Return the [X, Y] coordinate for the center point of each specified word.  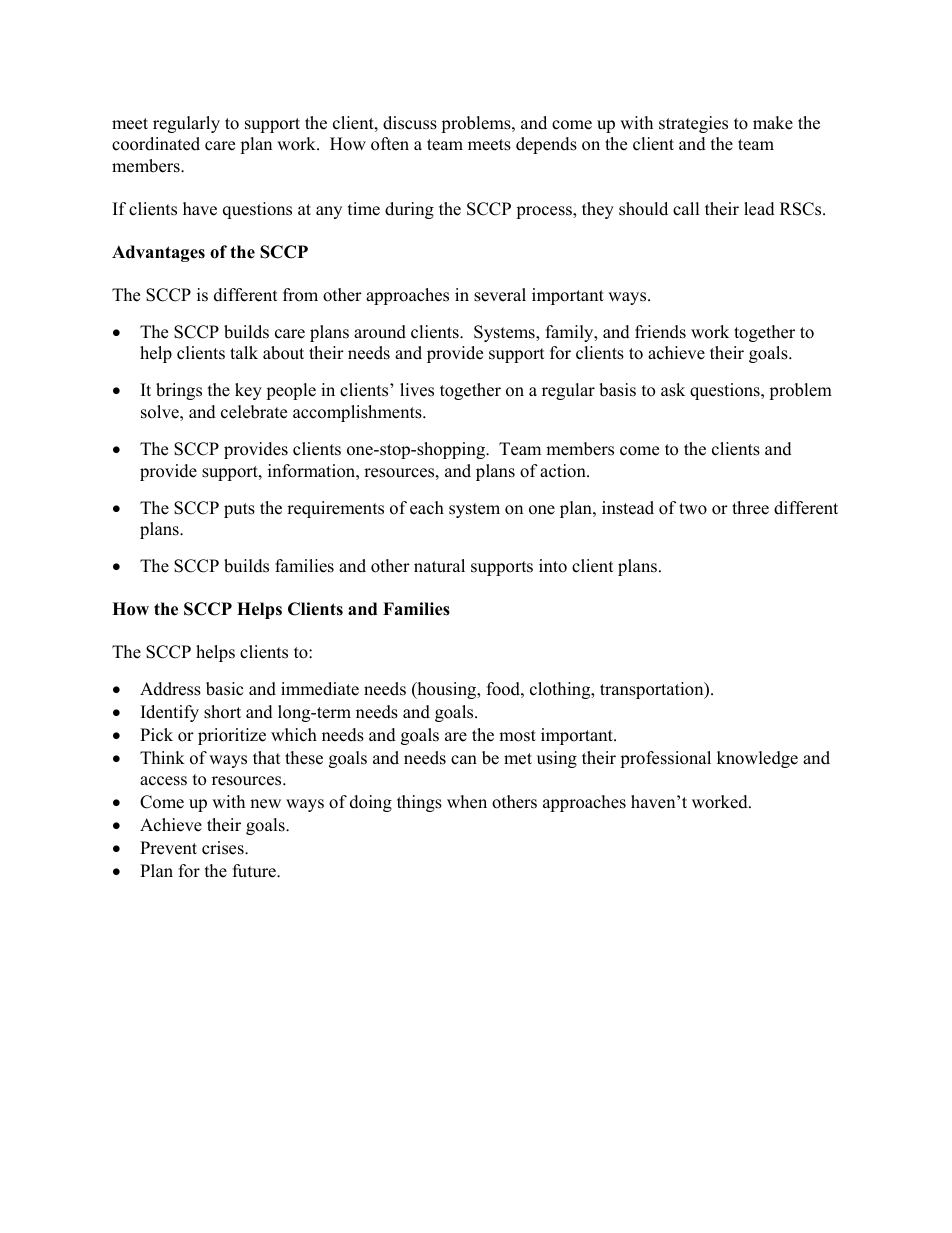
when [467, 802]
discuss [410, 123]
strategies [693, 124]
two [693, 509]
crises [224, 848]
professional [665, 759]
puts [239, 510]
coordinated [156, 144]
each [427, 508]
